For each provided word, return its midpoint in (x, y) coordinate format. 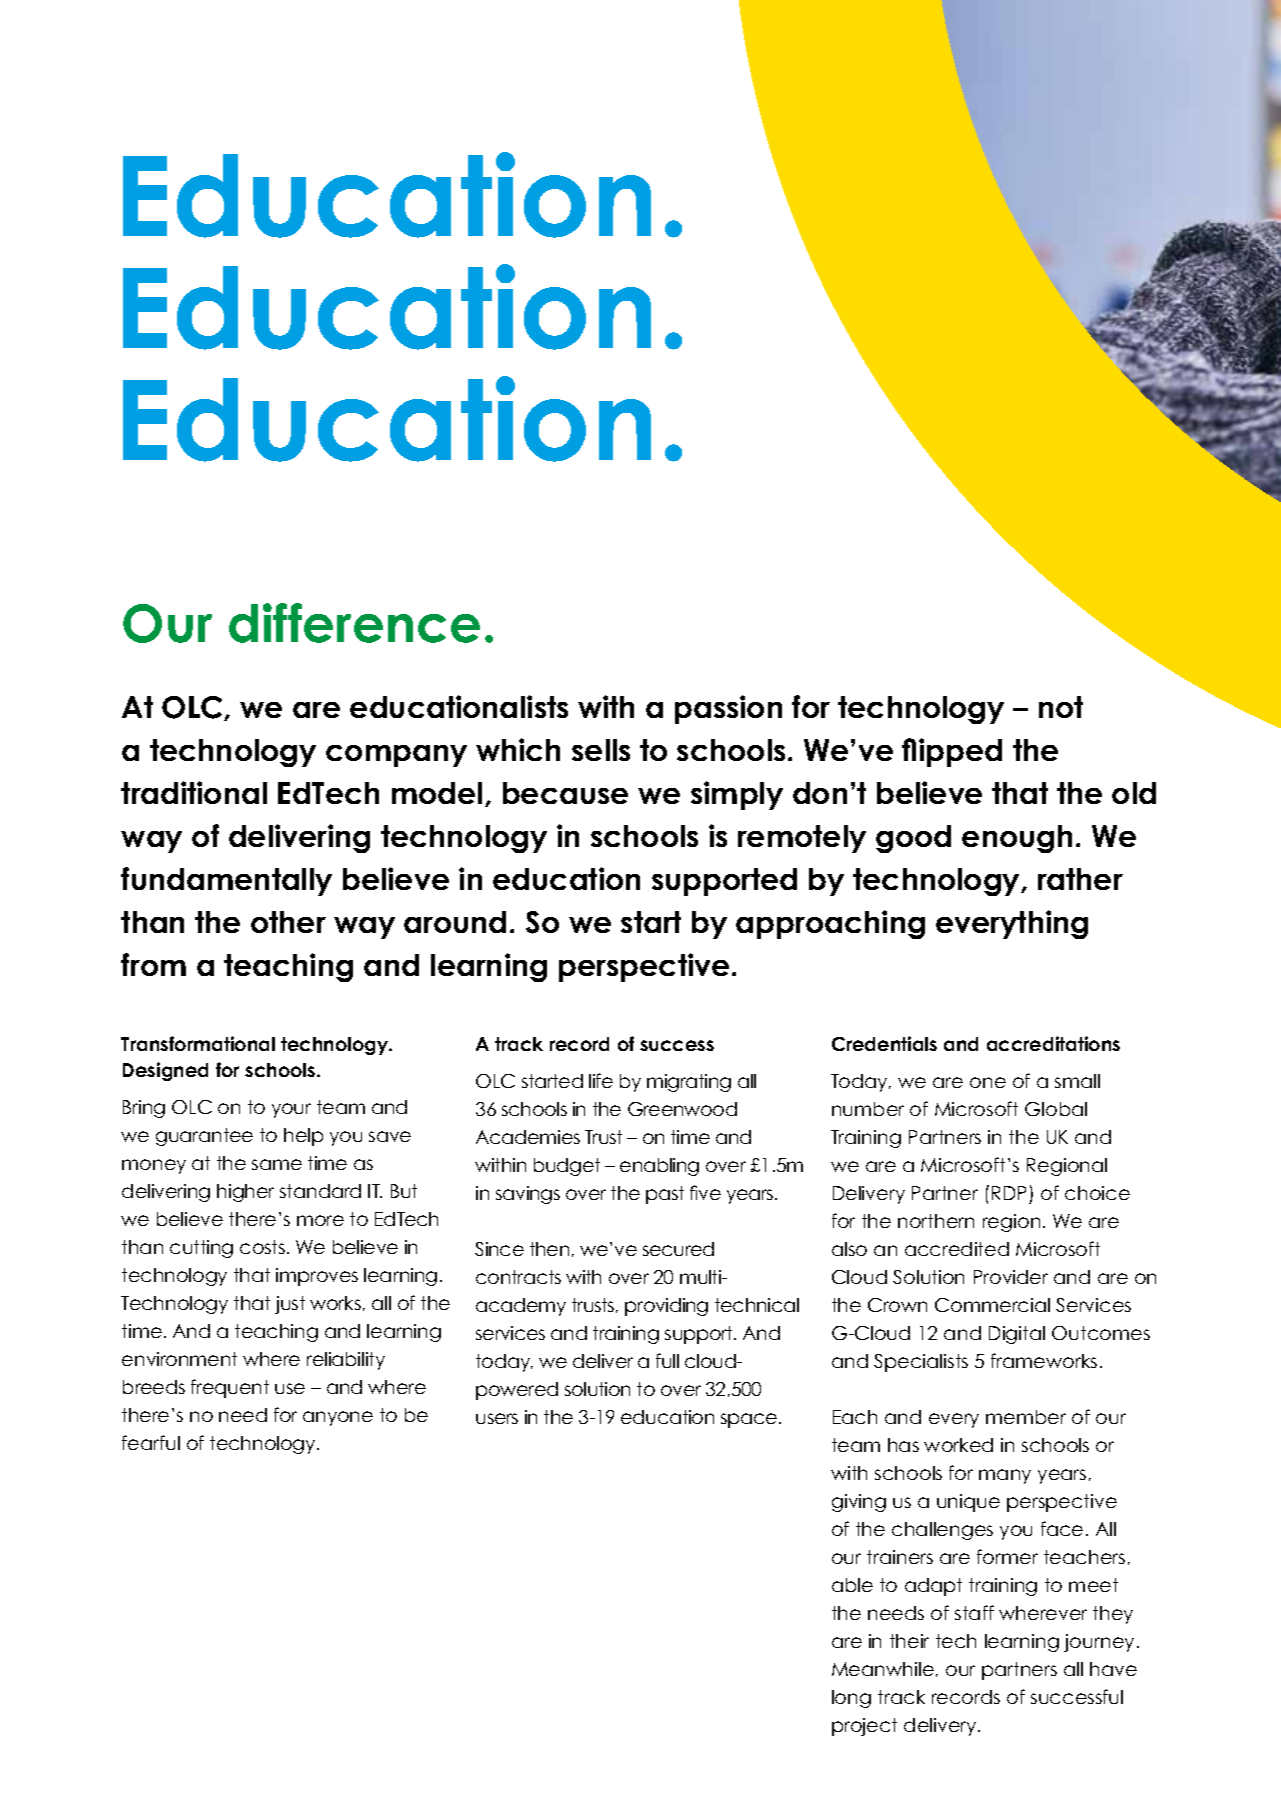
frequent (230, 1388)
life (601, 1080)
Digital (1017, 1335)
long (851, 1699)
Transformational (198, 1043)
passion (728, 709)
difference (354, 623)
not (1061, 707)
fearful (151, 1442)
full (667, 1360)
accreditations (1053, 1043)
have (1113, 1669)
